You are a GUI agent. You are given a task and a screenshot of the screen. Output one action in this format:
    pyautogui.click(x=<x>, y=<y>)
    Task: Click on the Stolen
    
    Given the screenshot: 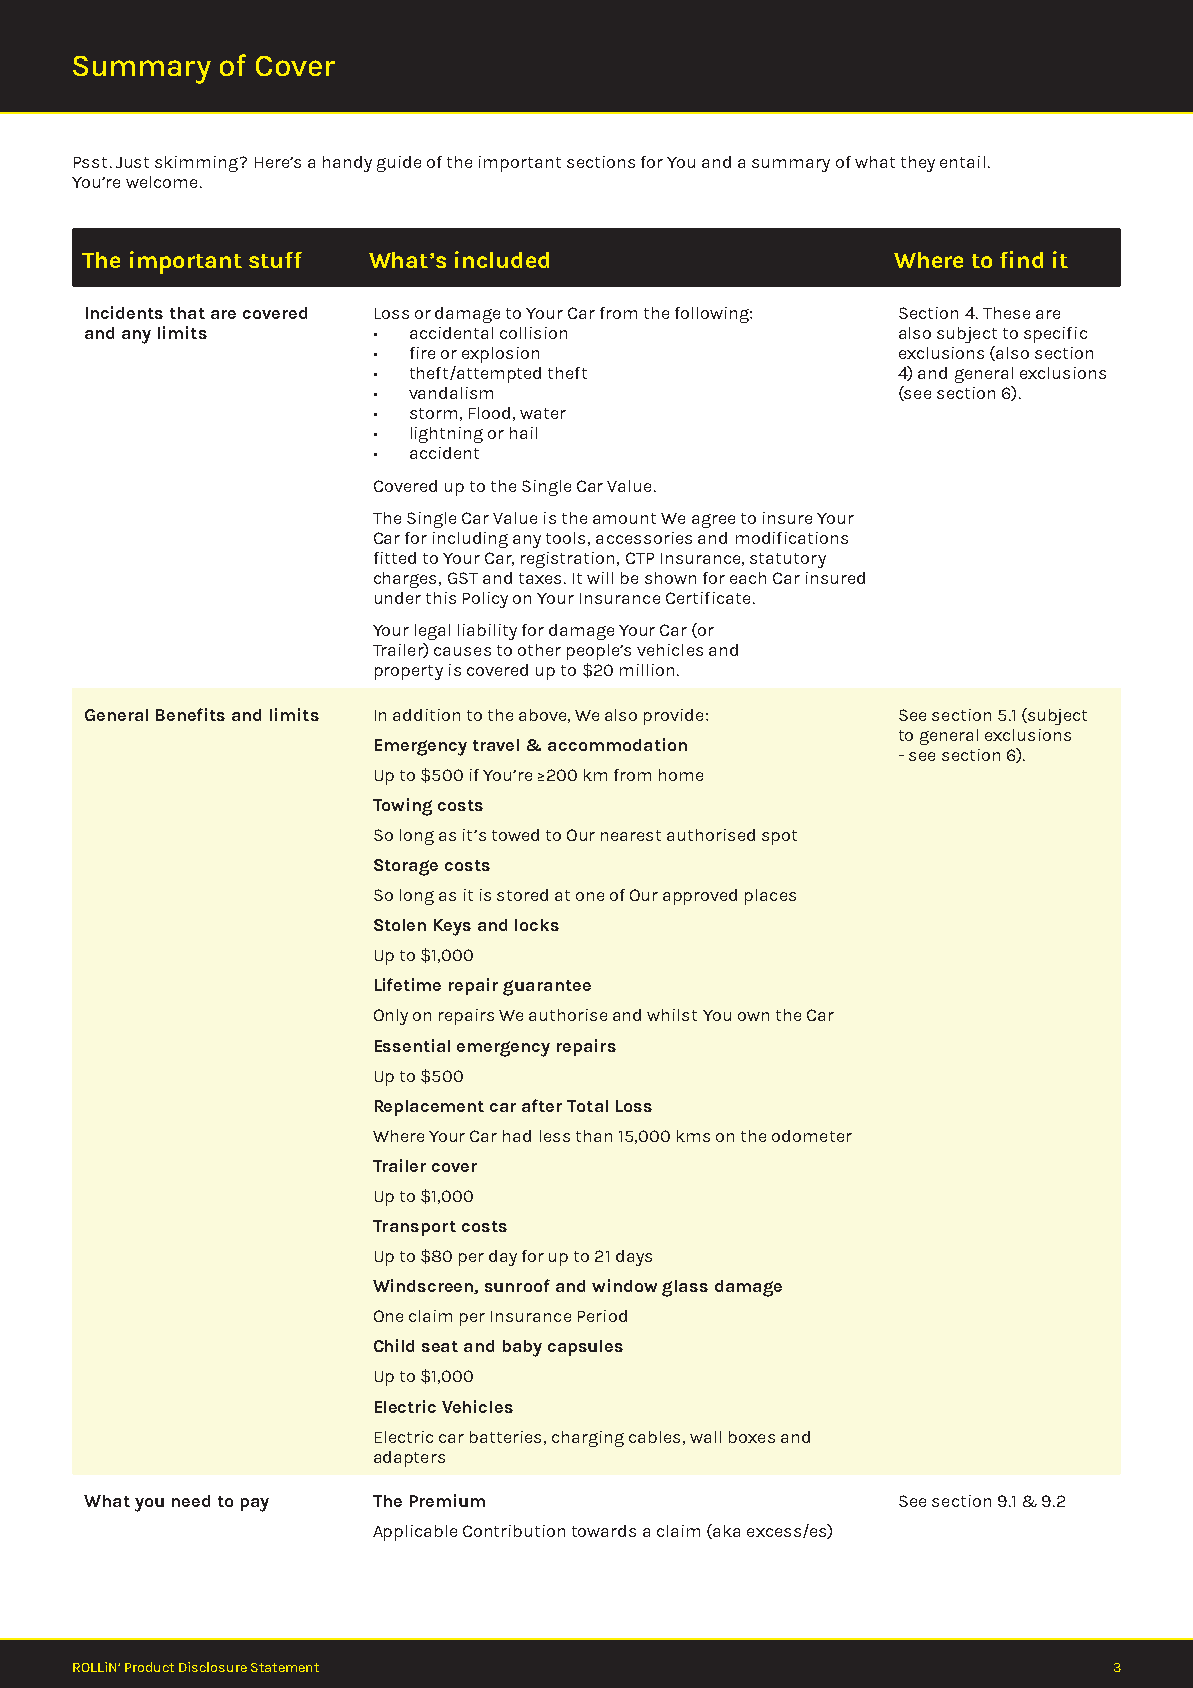 What is the action you would take?
    pyautogui.click(x=400, y=925)
